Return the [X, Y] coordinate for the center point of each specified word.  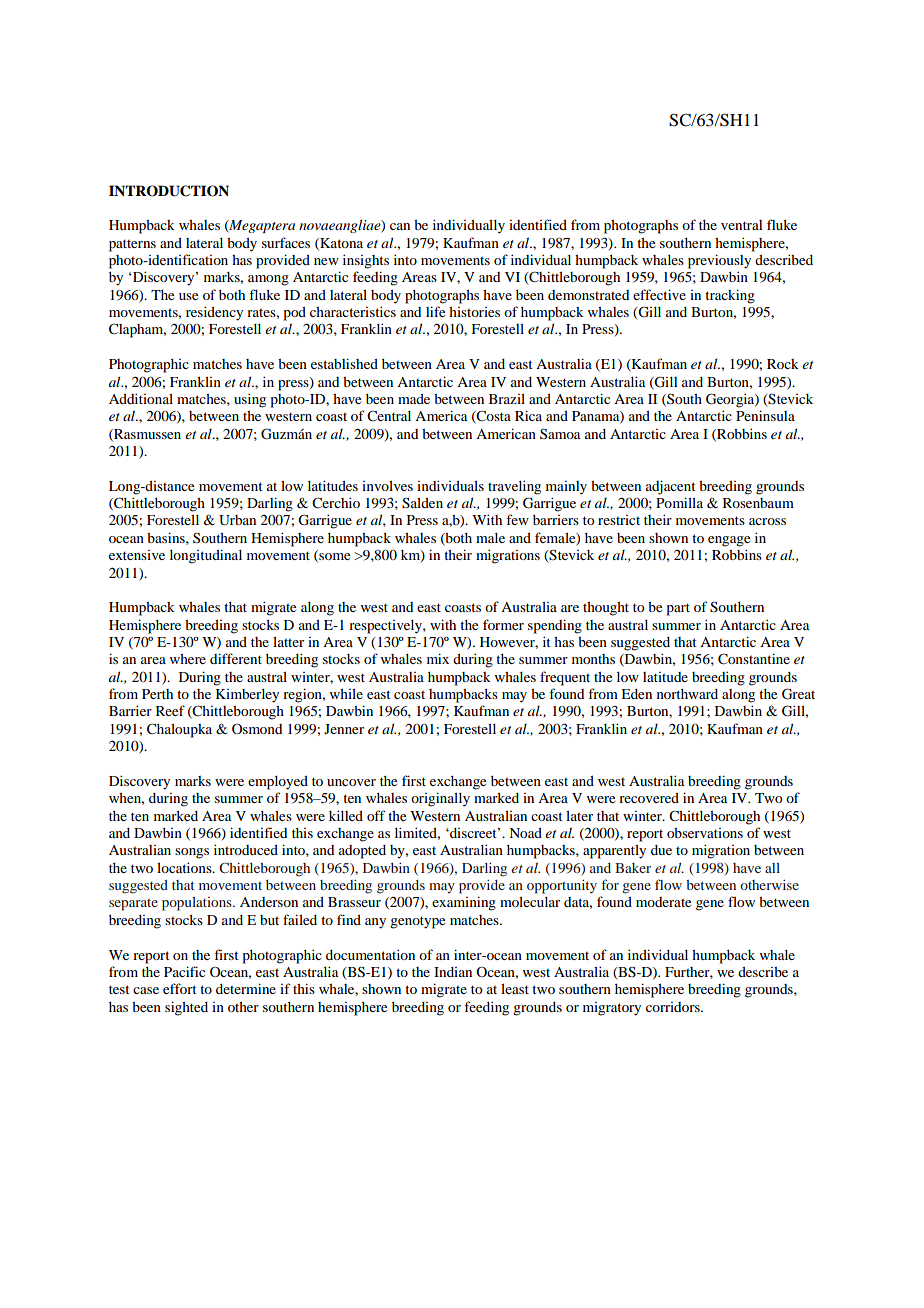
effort [180, 988]
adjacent [671, 487]
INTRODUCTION [169, 191]
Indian [453, 972]
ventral [742, 225]
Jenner [344, 729]
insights [366, 261]
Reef [170, 710]
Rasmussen [146, 435]
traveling [514, 487]
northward [687, 694]
